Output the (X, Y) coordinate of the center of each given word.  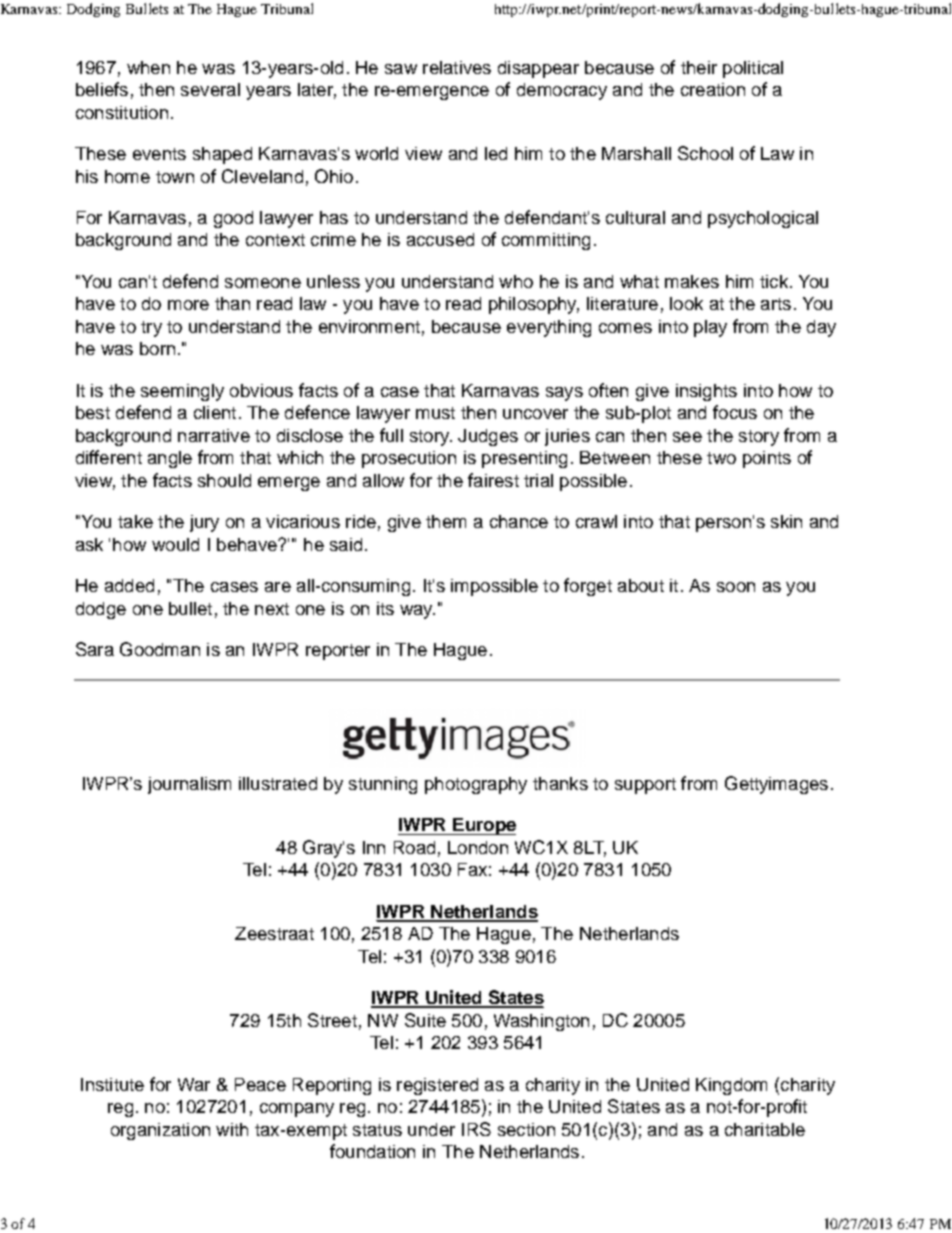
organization (160, 1131)
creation (713, 89)
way (417, 612)
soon (736, 587)
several (210, 89)
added (129, 585)
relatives (457, 67)
